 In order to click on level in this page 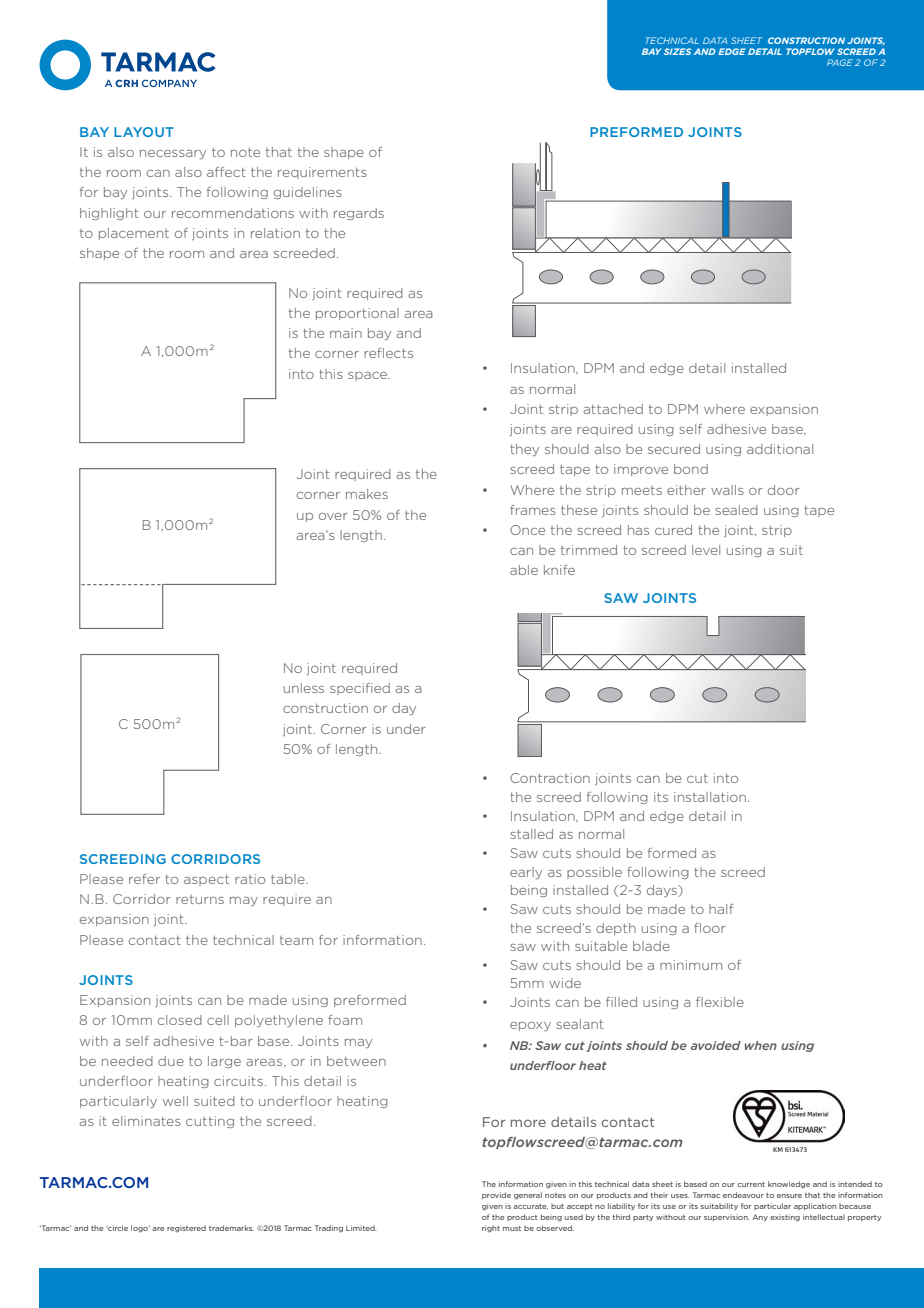, I will do `click(706, 550)`.
